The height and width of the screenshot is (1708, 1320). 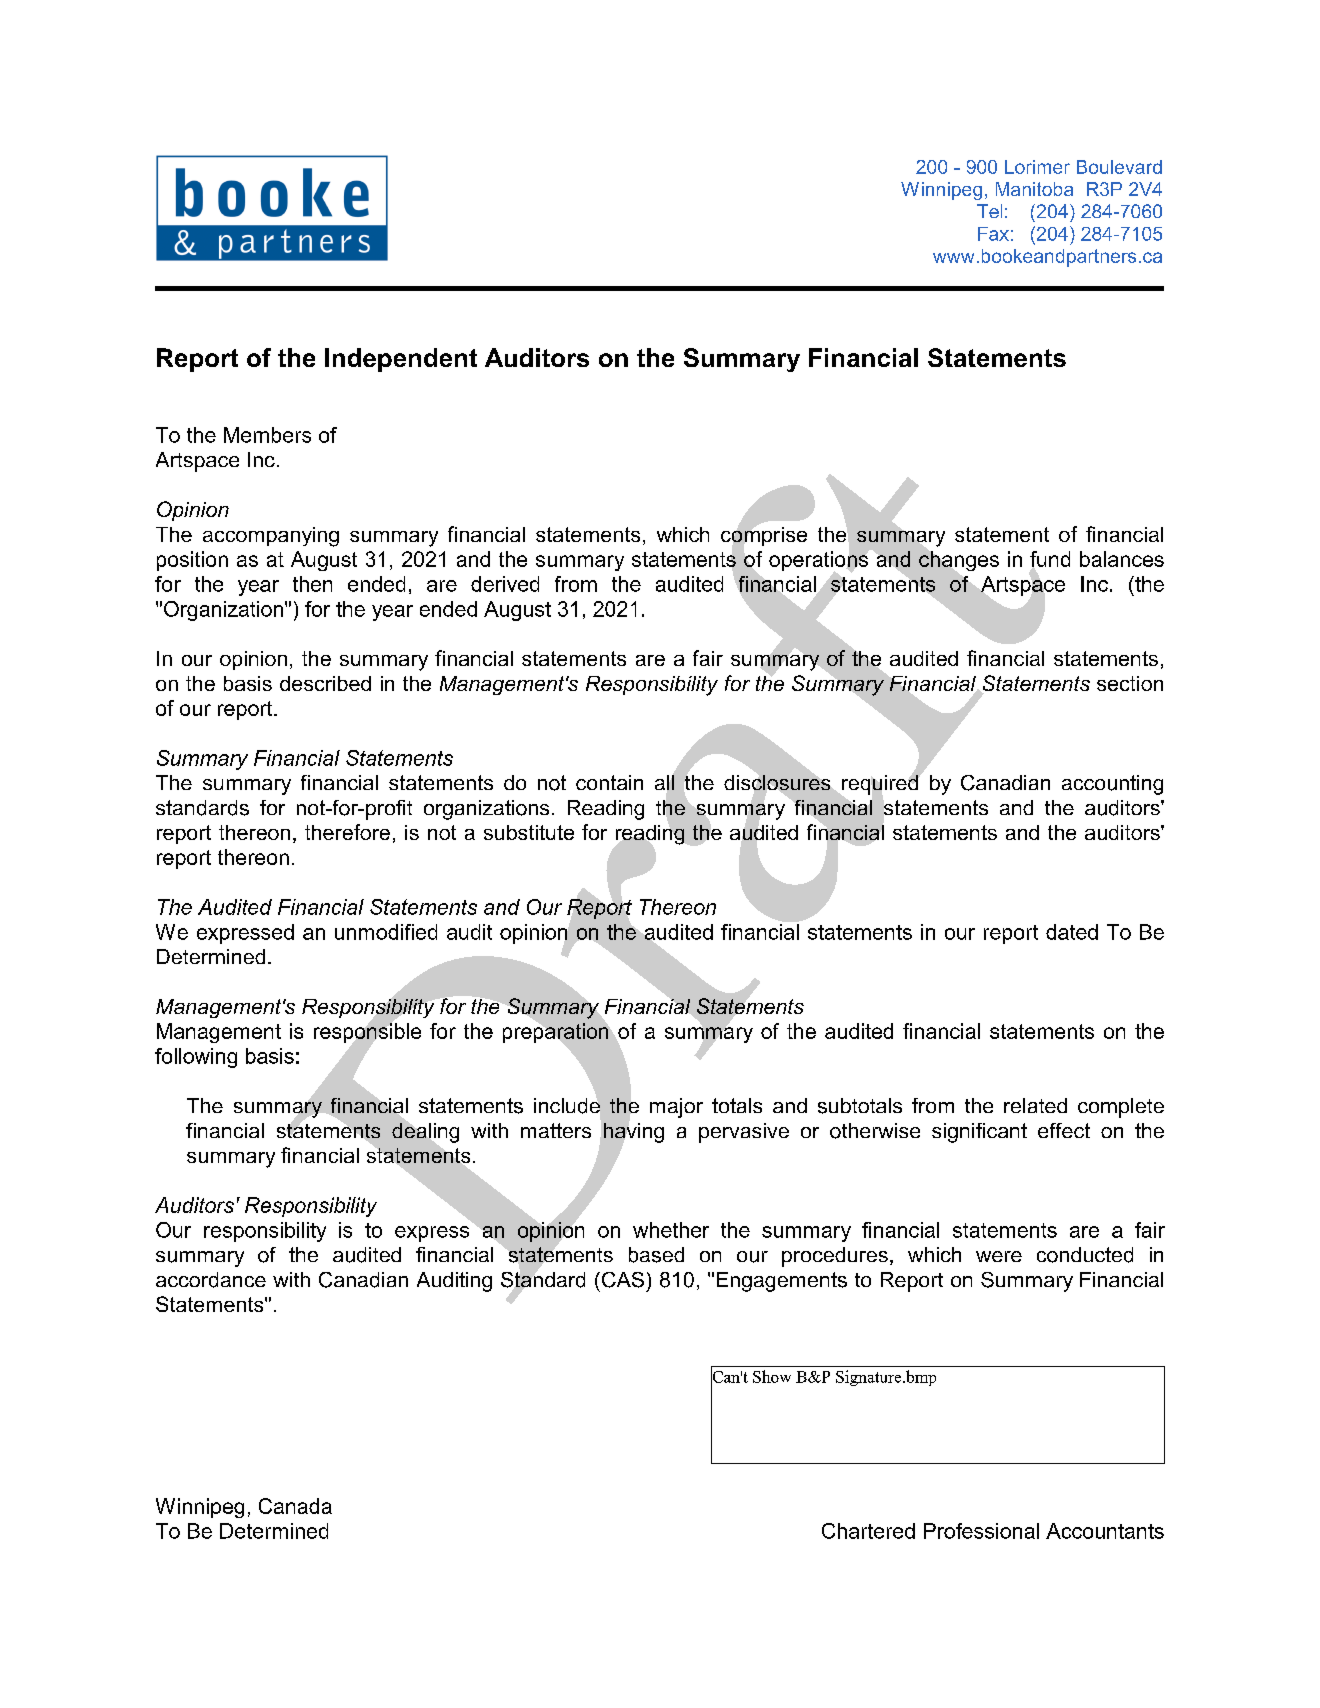 What do you see at coordinates (989, 211) in the screenshot?
I see `Tel` at bounding box center [989, 211].
